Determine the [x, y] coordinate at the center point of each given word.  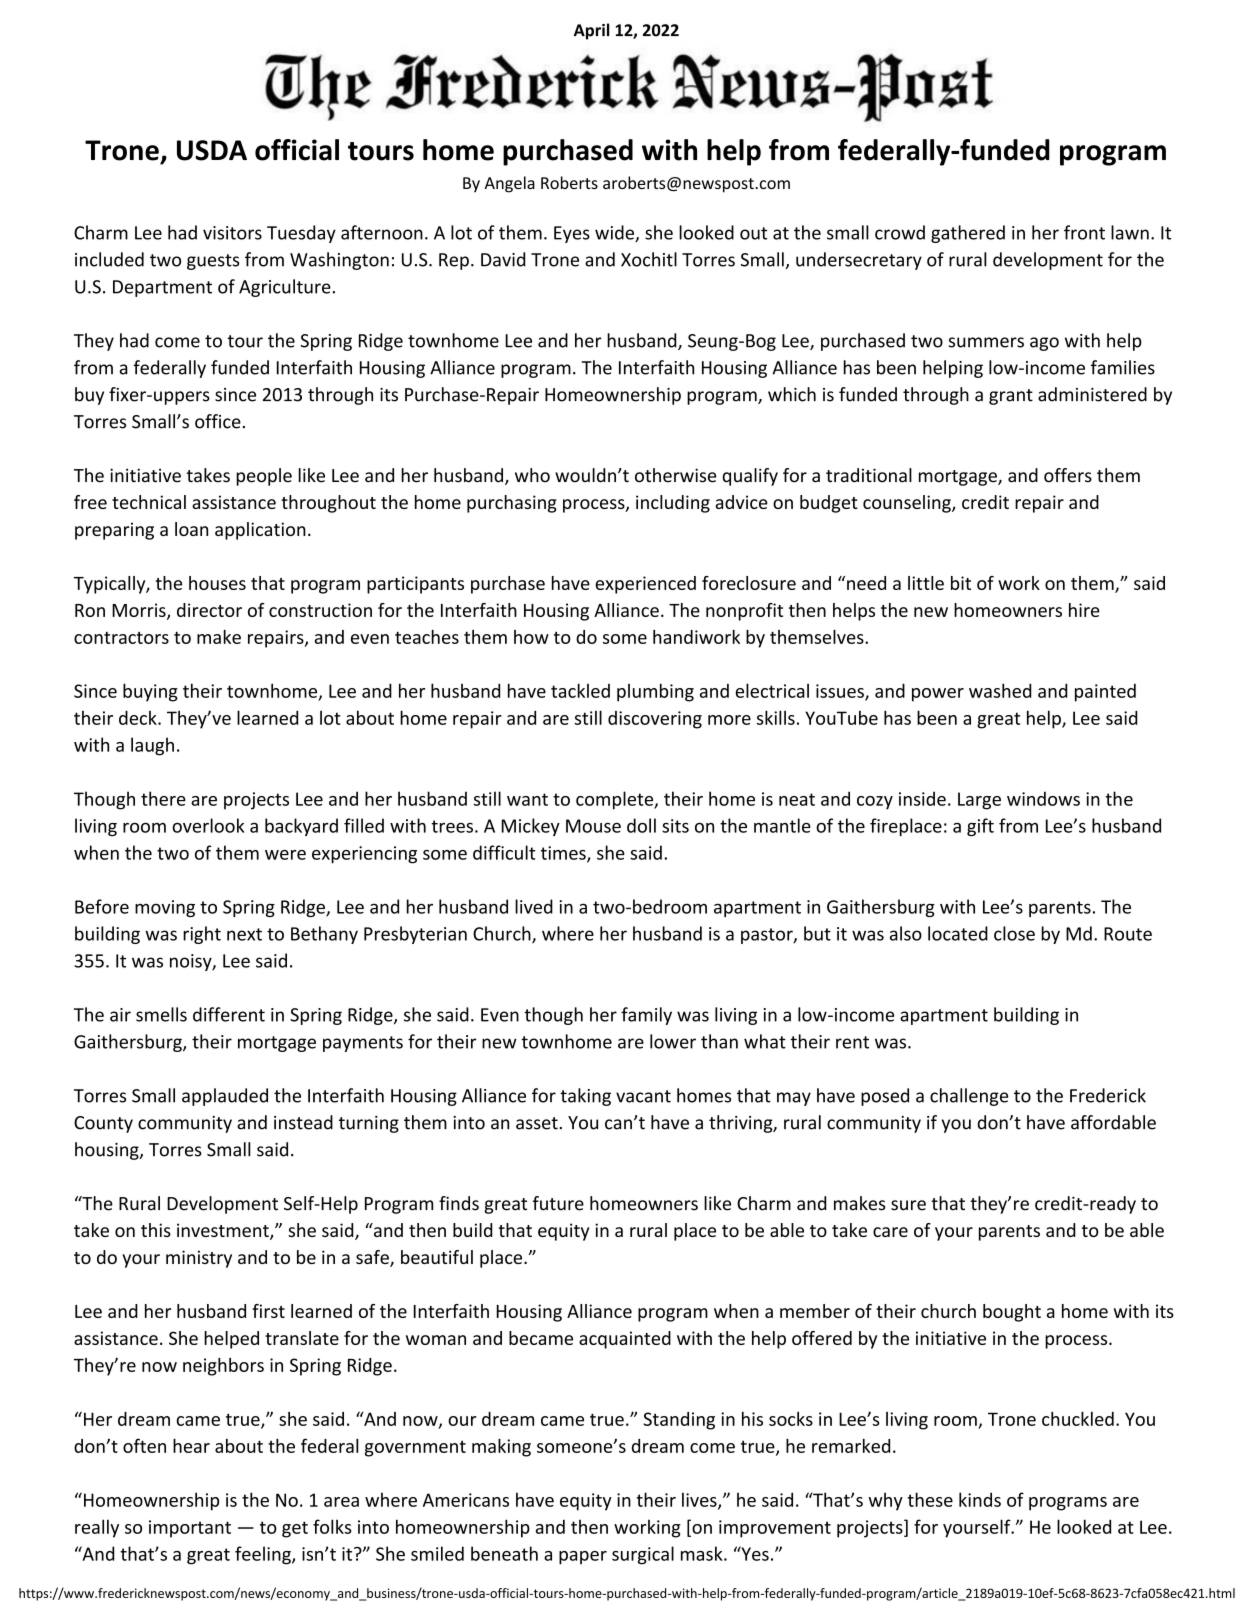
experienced [645, 585]
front [1084, 232]
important [190, 1529]
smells [161, 1014]
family [646, 1016]
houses [217, 583]
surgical [643, 1555]
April [591, 31]
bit [961, 583]
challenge [969, 1097]
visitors [232, 233]
